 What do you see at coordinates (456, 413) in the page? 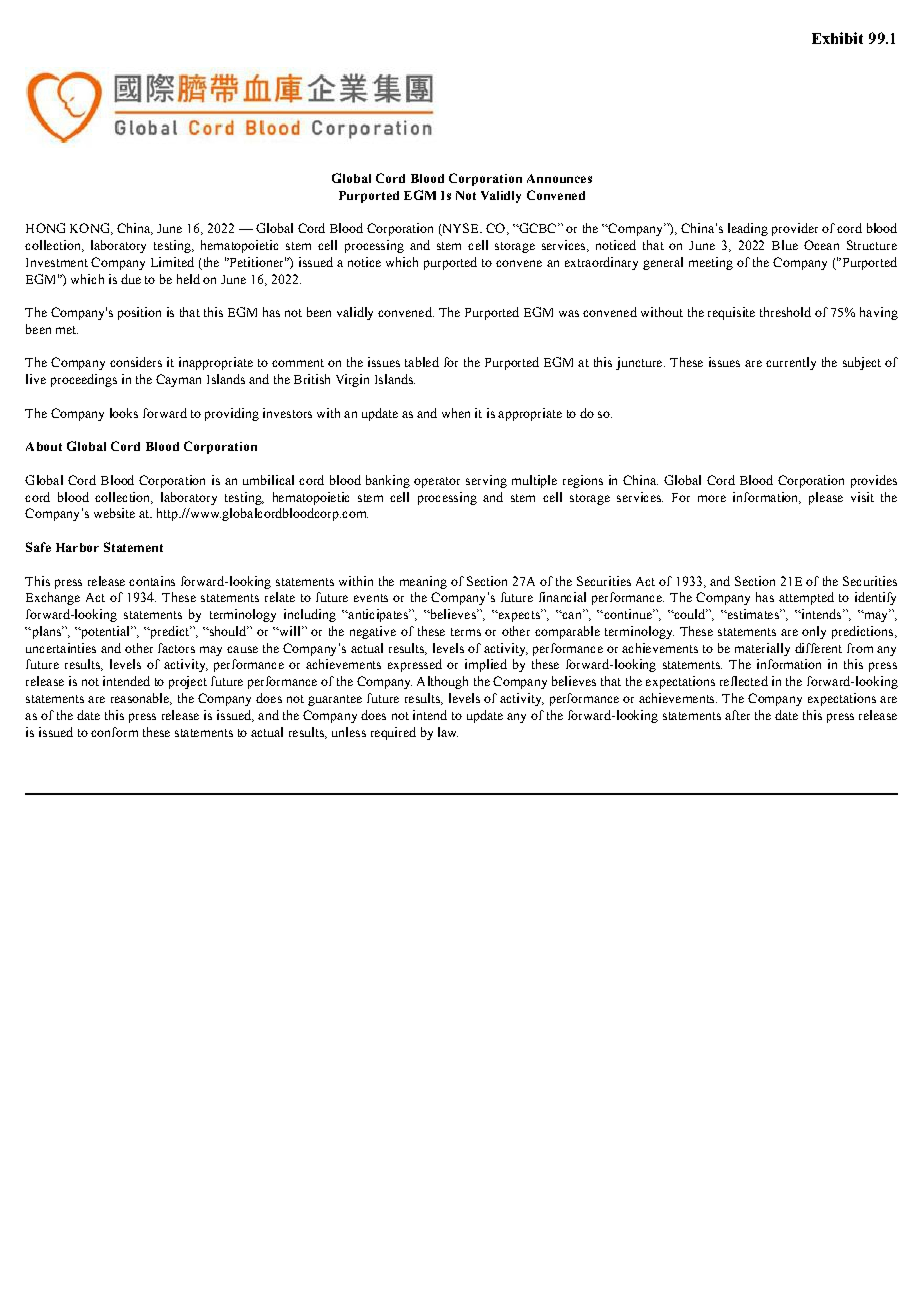
I see `when` at bounding box center [456, 413].
